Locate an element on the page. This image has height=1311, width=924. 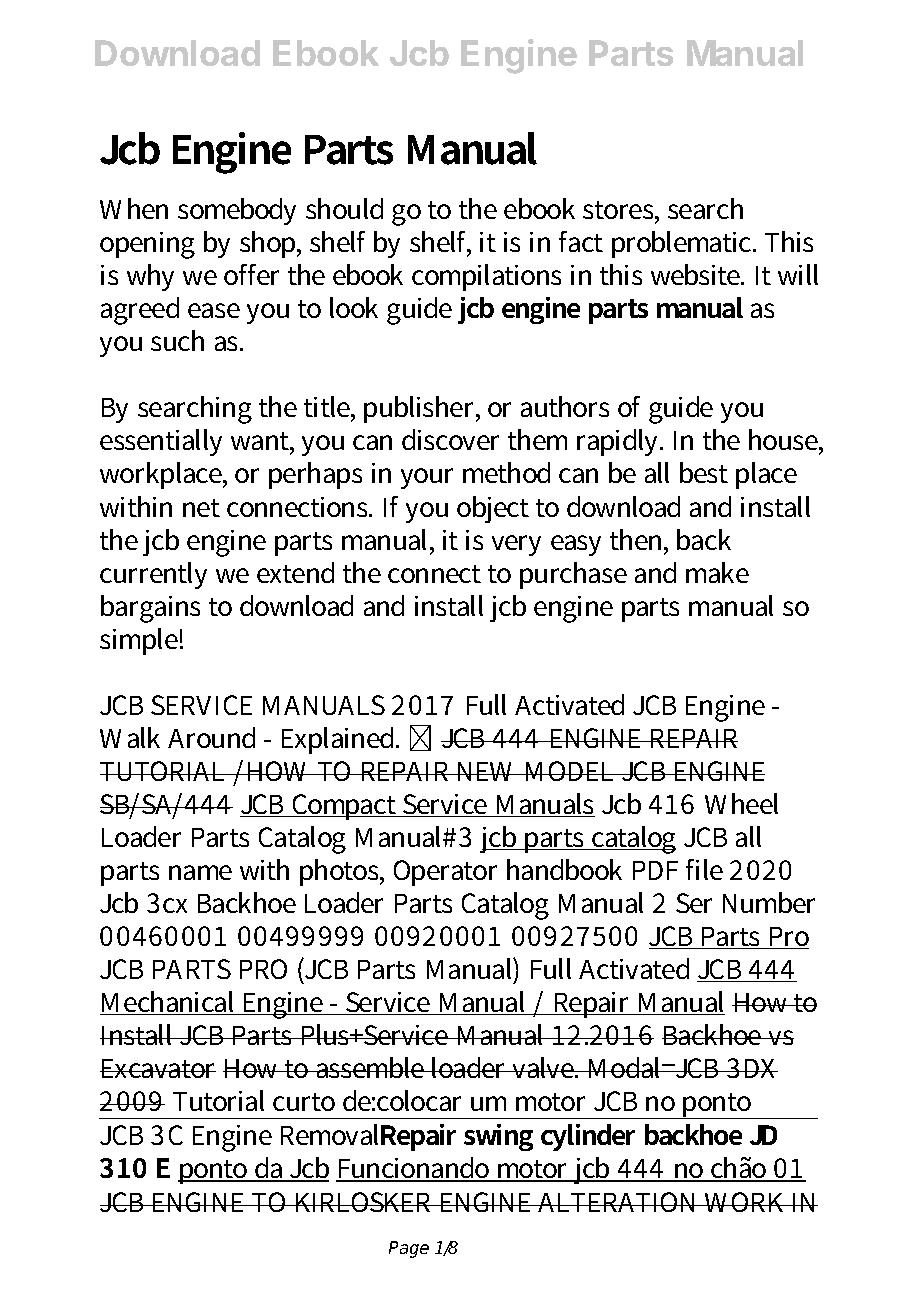
NEW is located at coordinates (488, 771).
